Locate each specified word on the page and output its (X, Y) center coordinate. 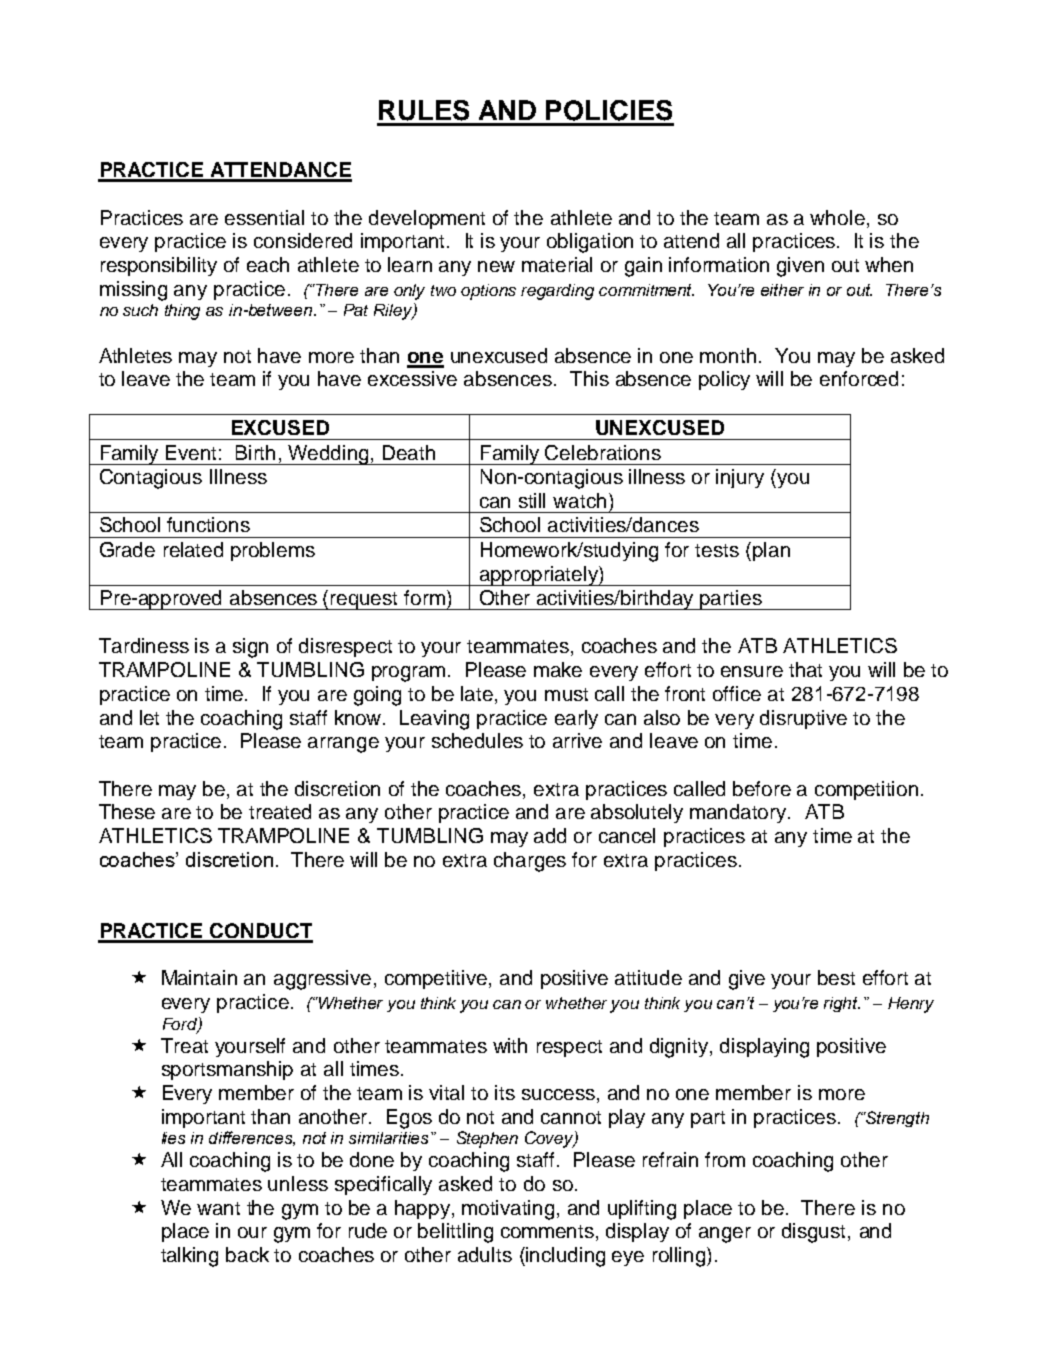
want (218, 1208)
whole (837, 217)
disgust (815, 1233)
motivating (508, 1210)
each (268, 264)
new (496, 266)
